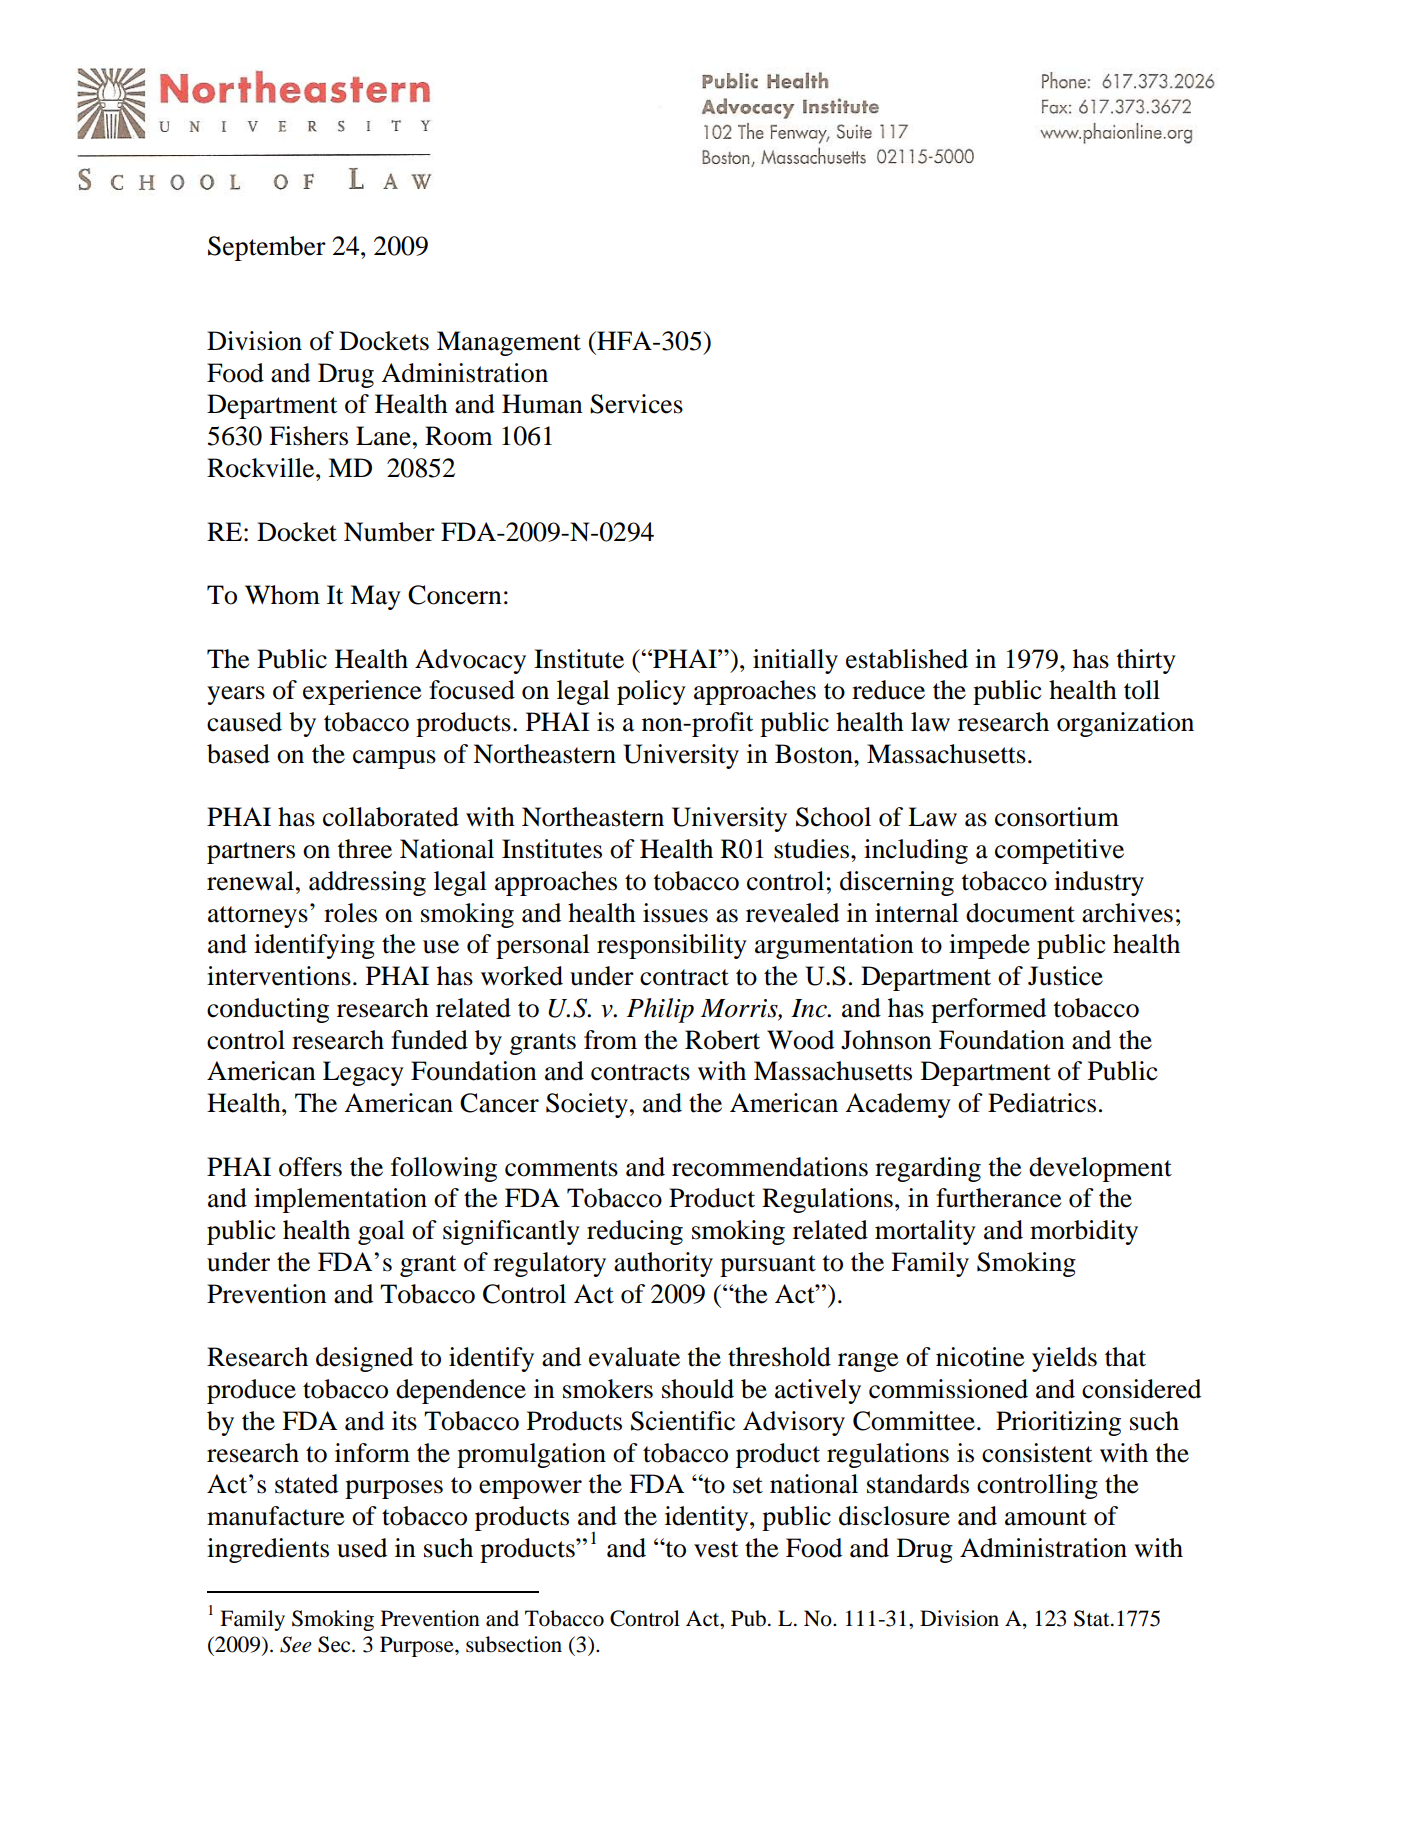 This page has height=1823, width=1409. Describe the element at coordinates (1042, 1103) in the page. I see `Pediatrics` at that location.
